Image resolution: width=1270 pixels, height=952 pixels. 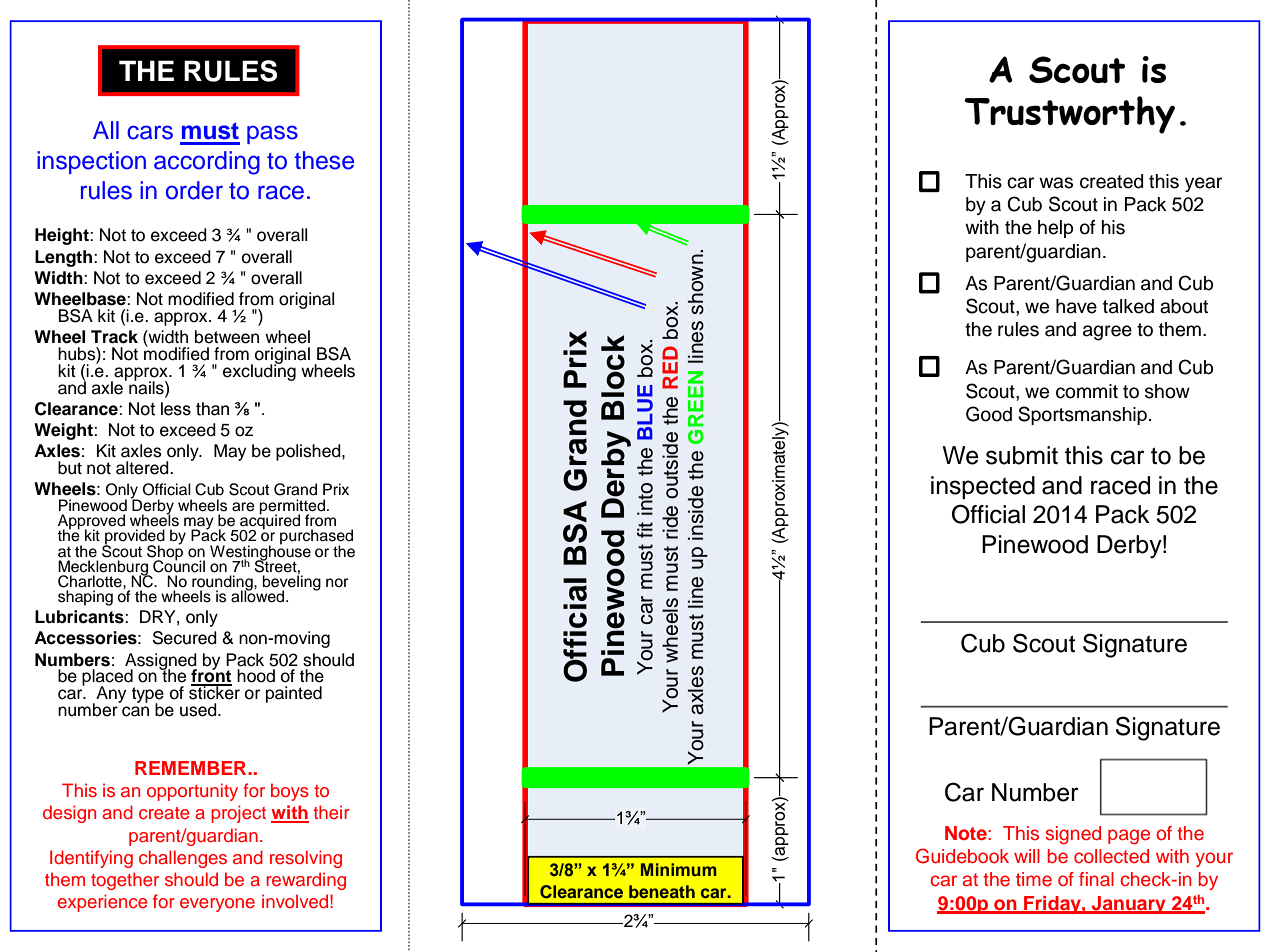 I want to click on beneath, so click(x=662, y=891).
